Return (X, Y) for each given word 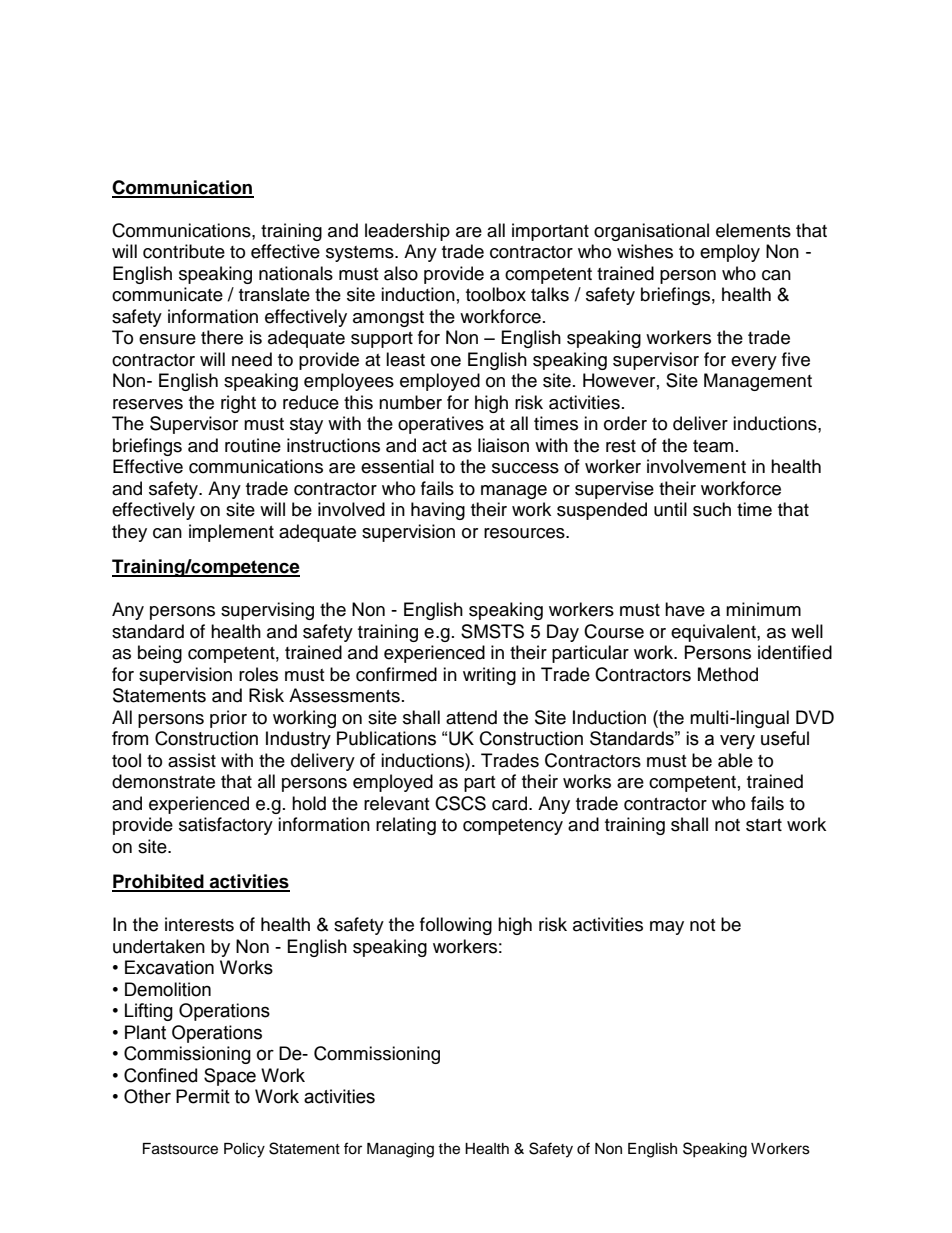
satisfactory (226, 826)
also (401, 273)
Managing (400, 1150)
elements (753, 230)
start (764, 825)
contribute (184, 251)
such (712, 509)
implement (231, 533)
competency (513, 827)
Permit (203, 1096)
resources (525, 533)
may (667, 928)
